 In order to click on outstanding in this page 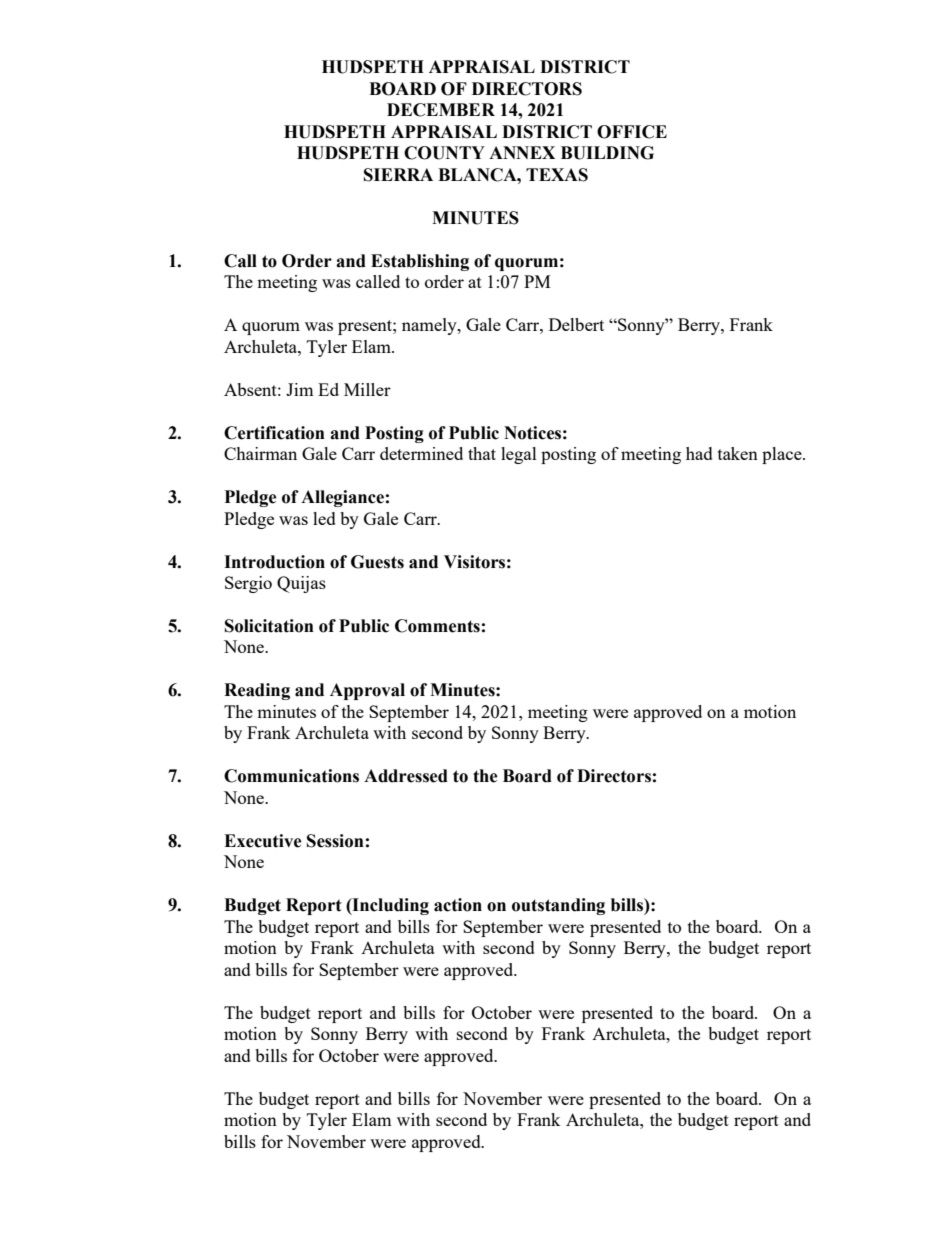, I will do `click(558, 906)`.
